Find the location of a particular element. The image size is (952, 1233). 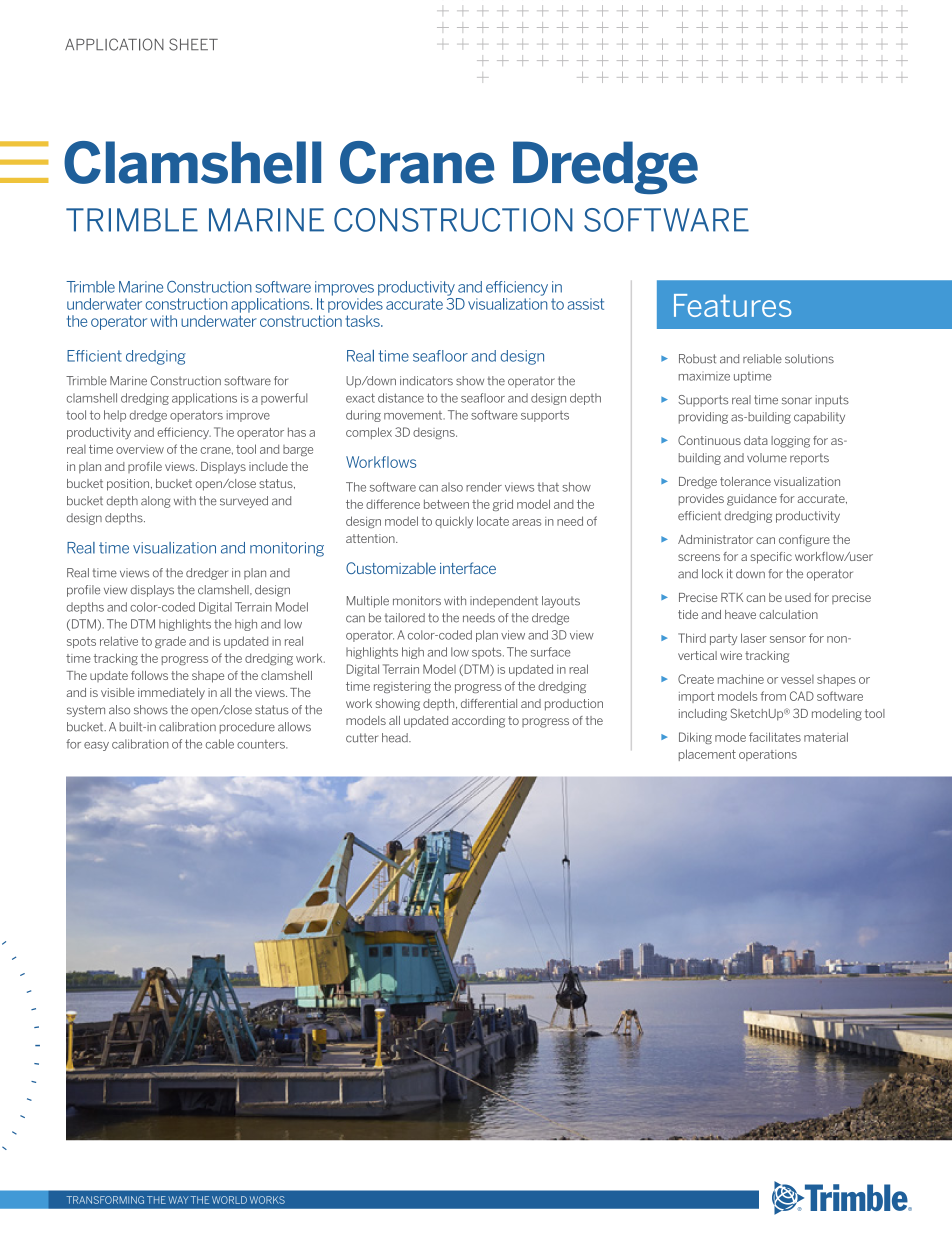

cable is located at coordinates (220, 744).
